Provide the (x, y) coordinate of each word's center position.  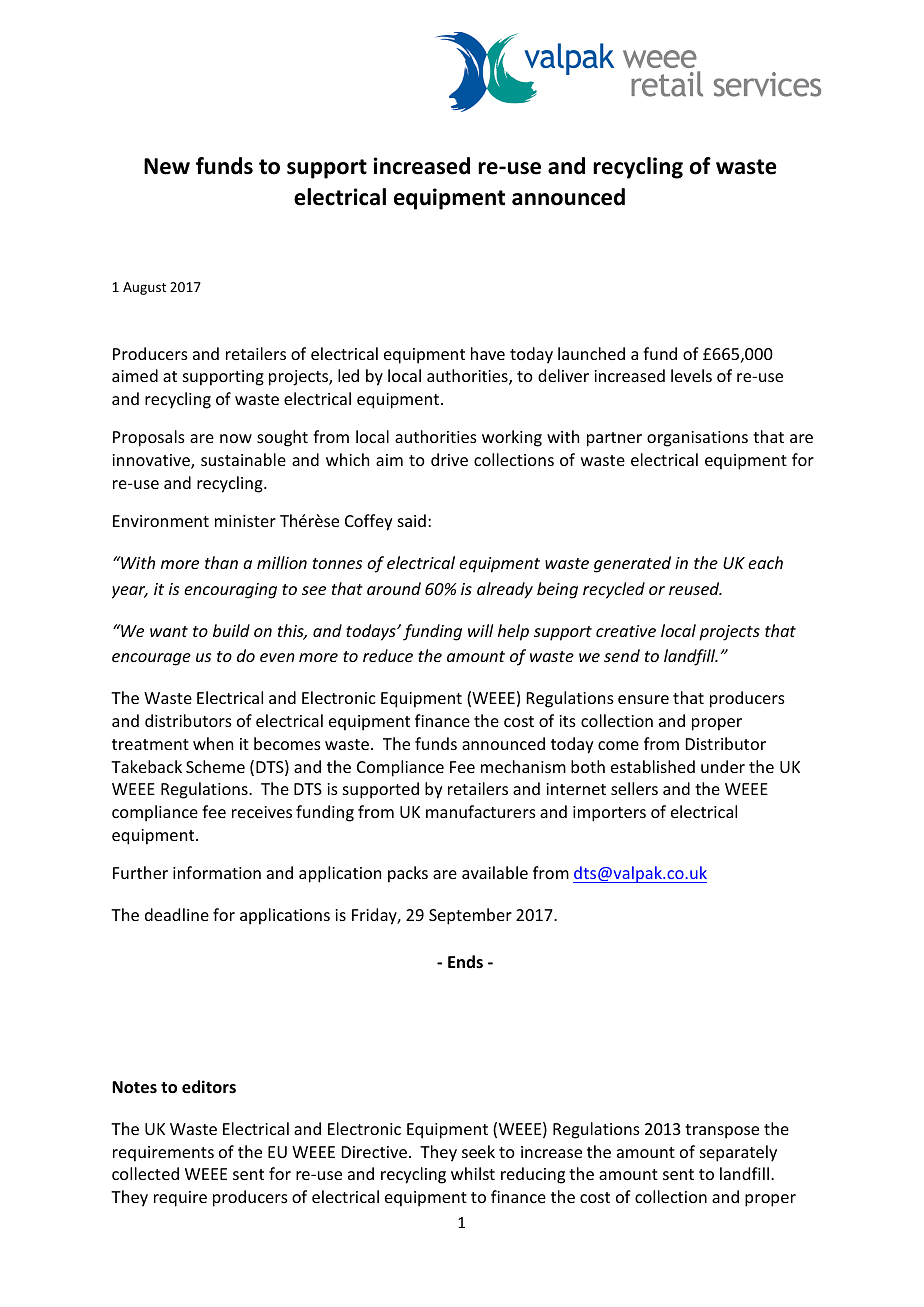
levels (691, 375)
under (723, 766)
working (512, 438)
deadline (177, 914)
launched (591, 353)
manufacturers (481, 811)
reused (695, 588)
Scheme (215, 766)
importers (609, 814)
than (221, 562)
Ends (465, 961)
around (394, 588)
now (236, 438)
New (167, 166)
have (488, 353)
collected (145, 1173)
